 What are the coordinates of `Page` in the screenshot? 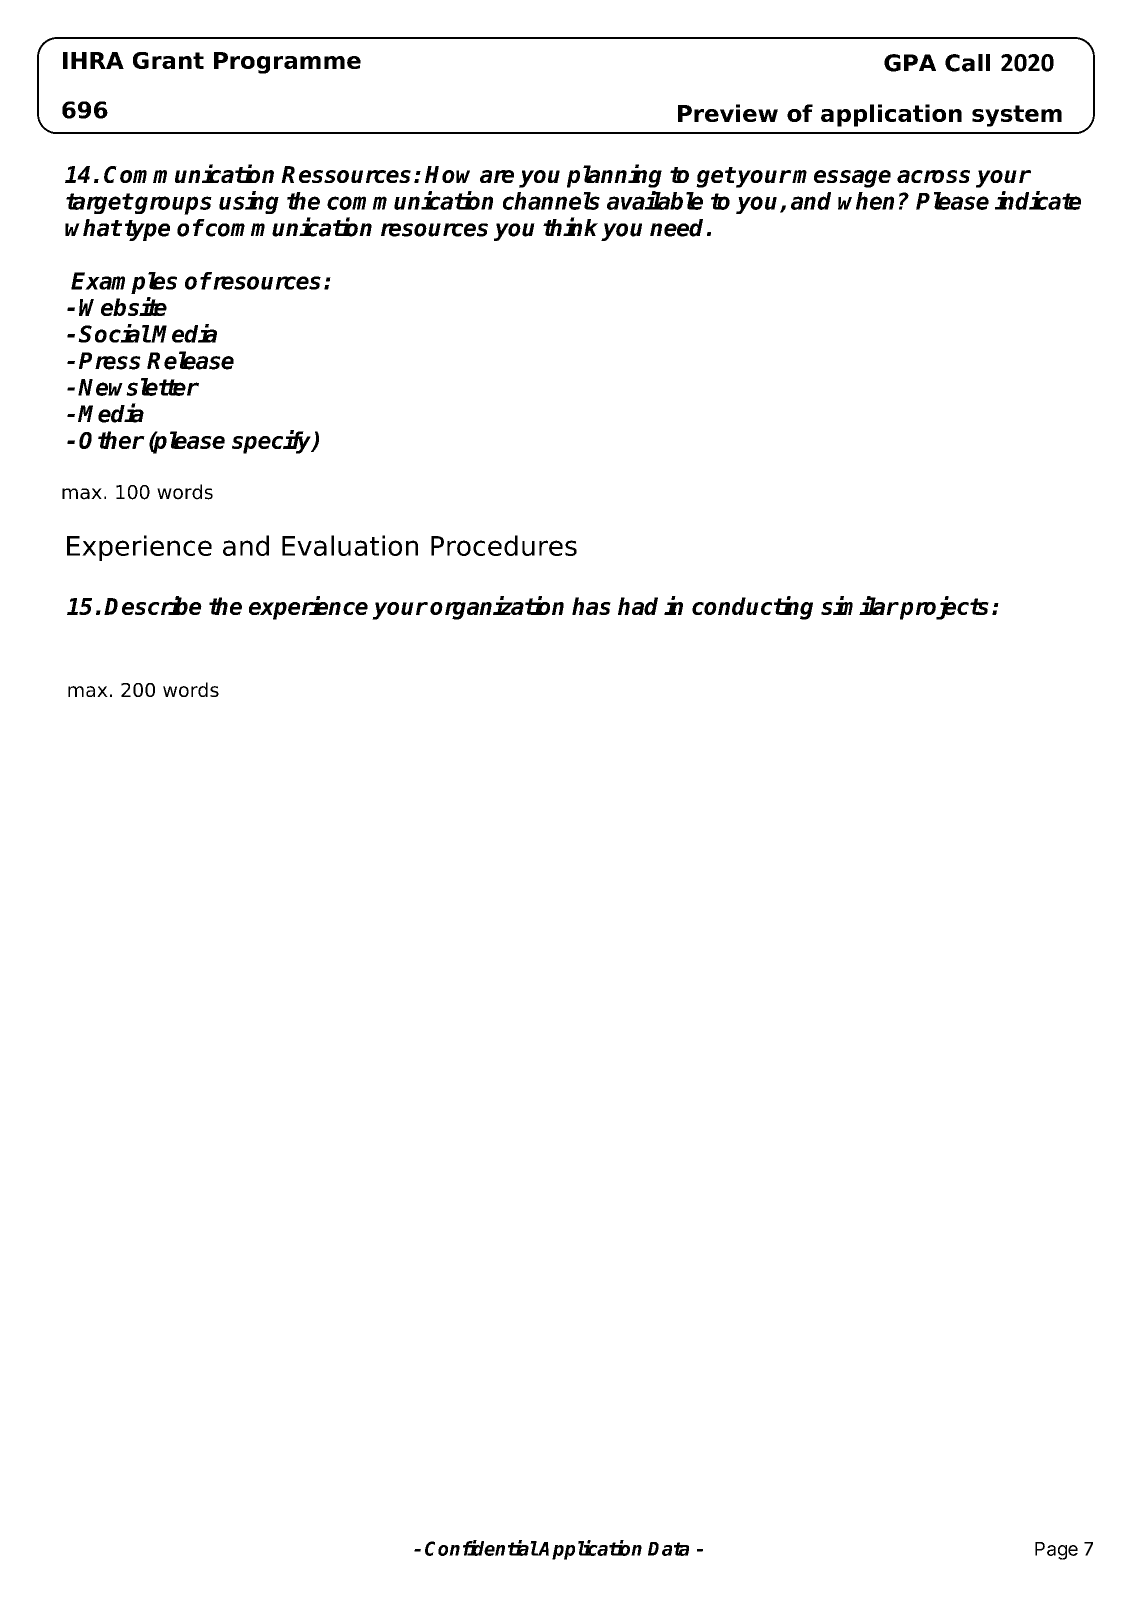 It's located at (1056, 1551).
